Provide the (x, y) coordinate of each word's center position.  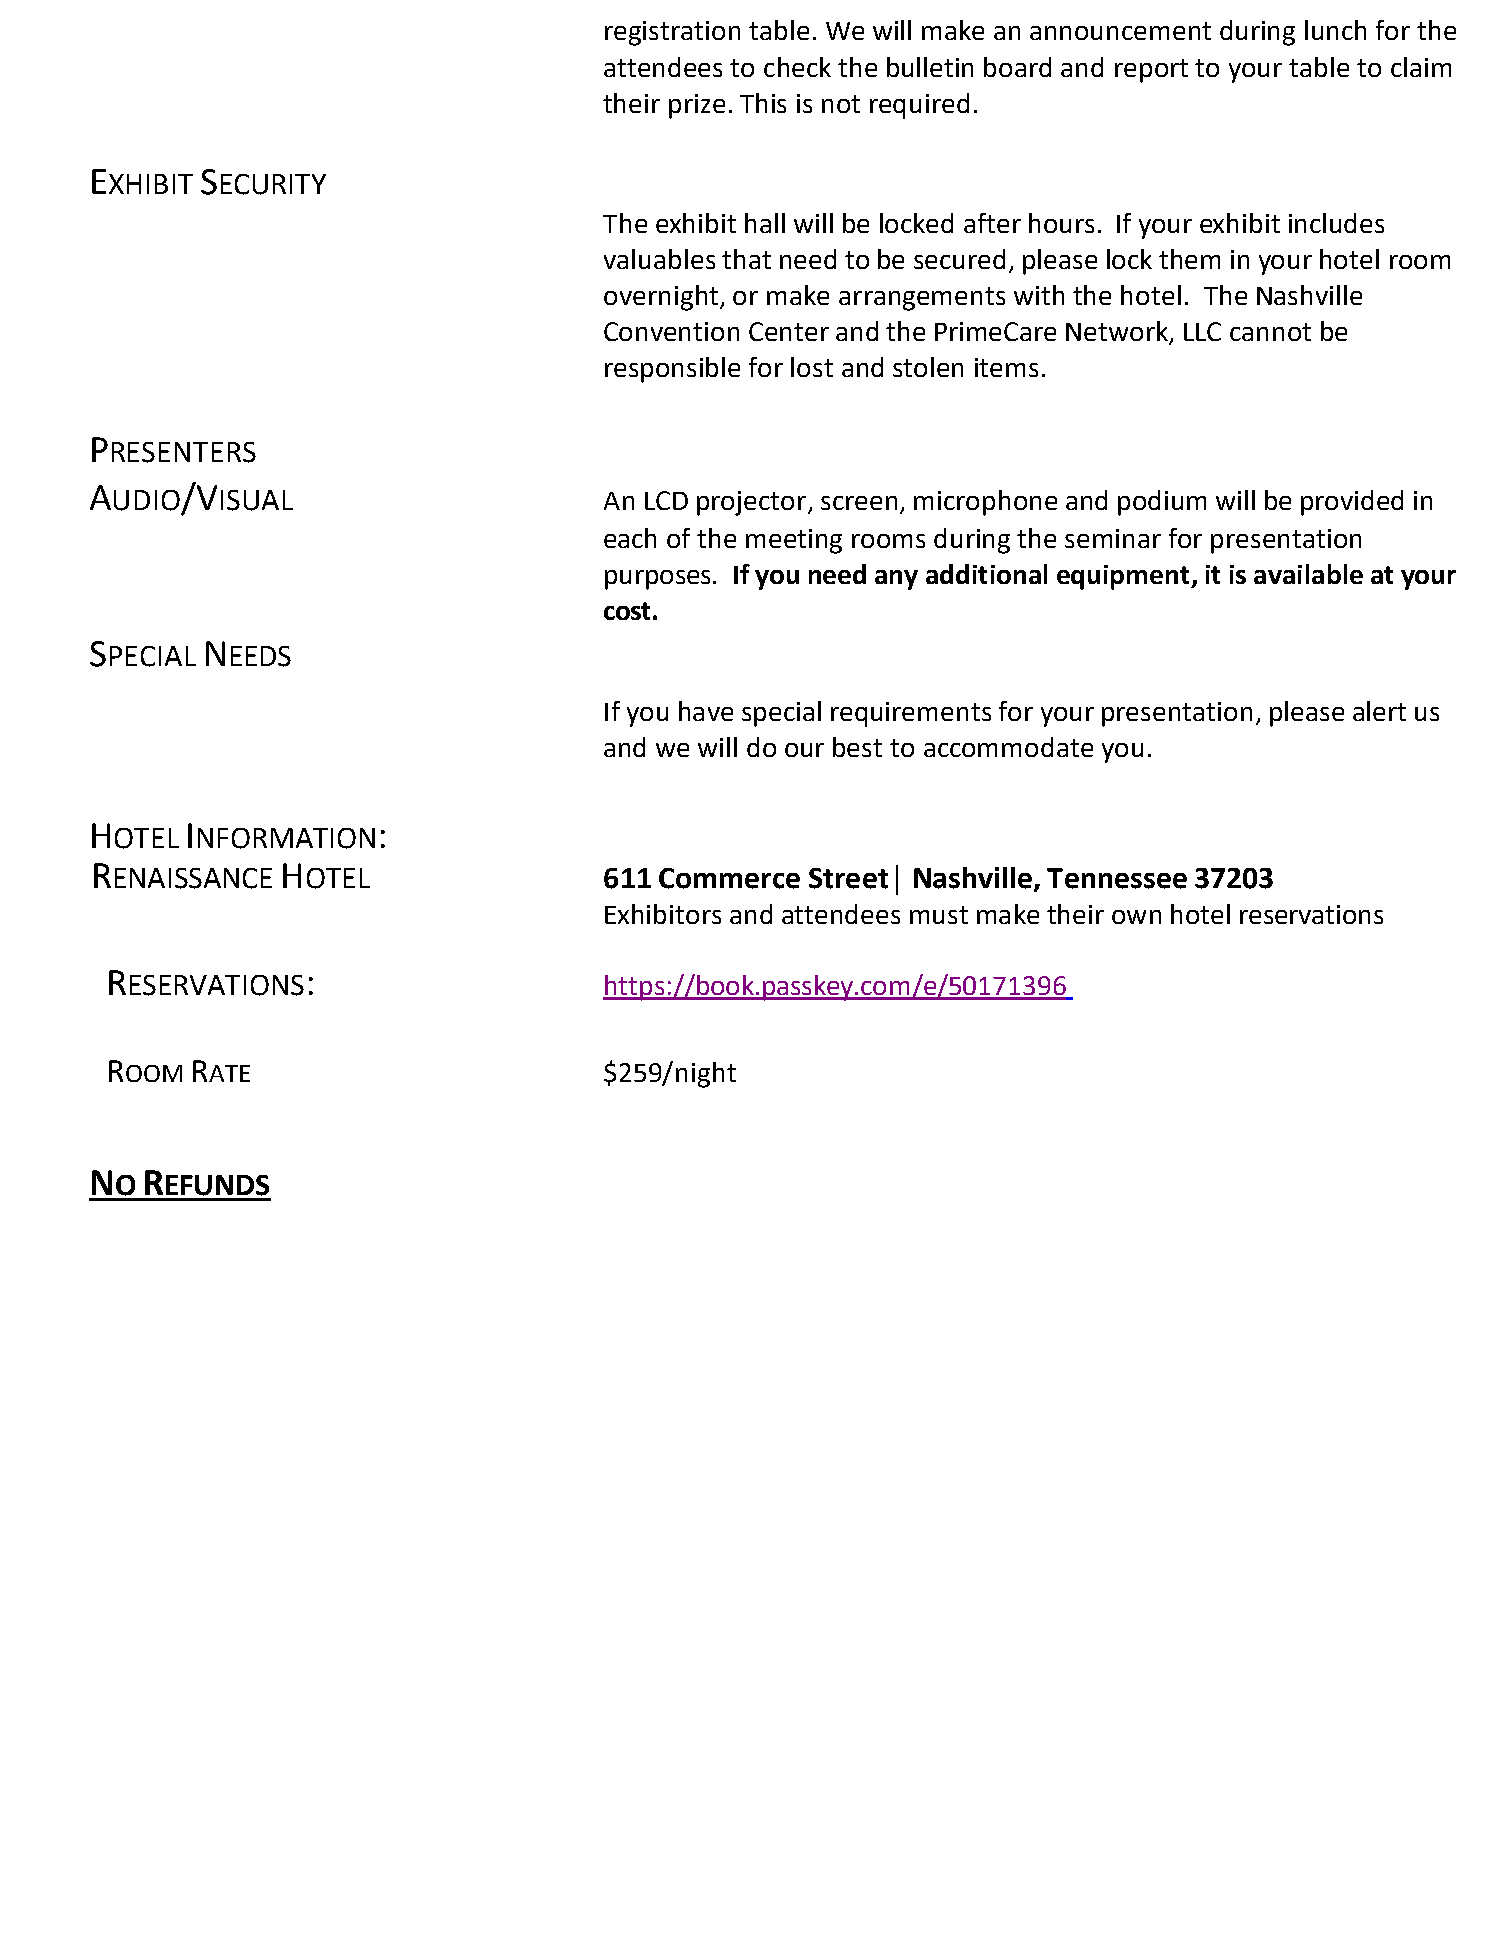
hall (765, 223)
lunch (1335, 30)
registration (672, 33)
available (1308, 574)
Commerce (729, 878)
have (706, 711)
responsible (672, 370)
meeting (794, 541)
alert (1379, 711)
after (992, 223)
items (1006, 367)
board (1017, 67)
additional (986, 574)
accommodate (1008, 747)
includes (1336, 223)
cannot (1270, 332)
